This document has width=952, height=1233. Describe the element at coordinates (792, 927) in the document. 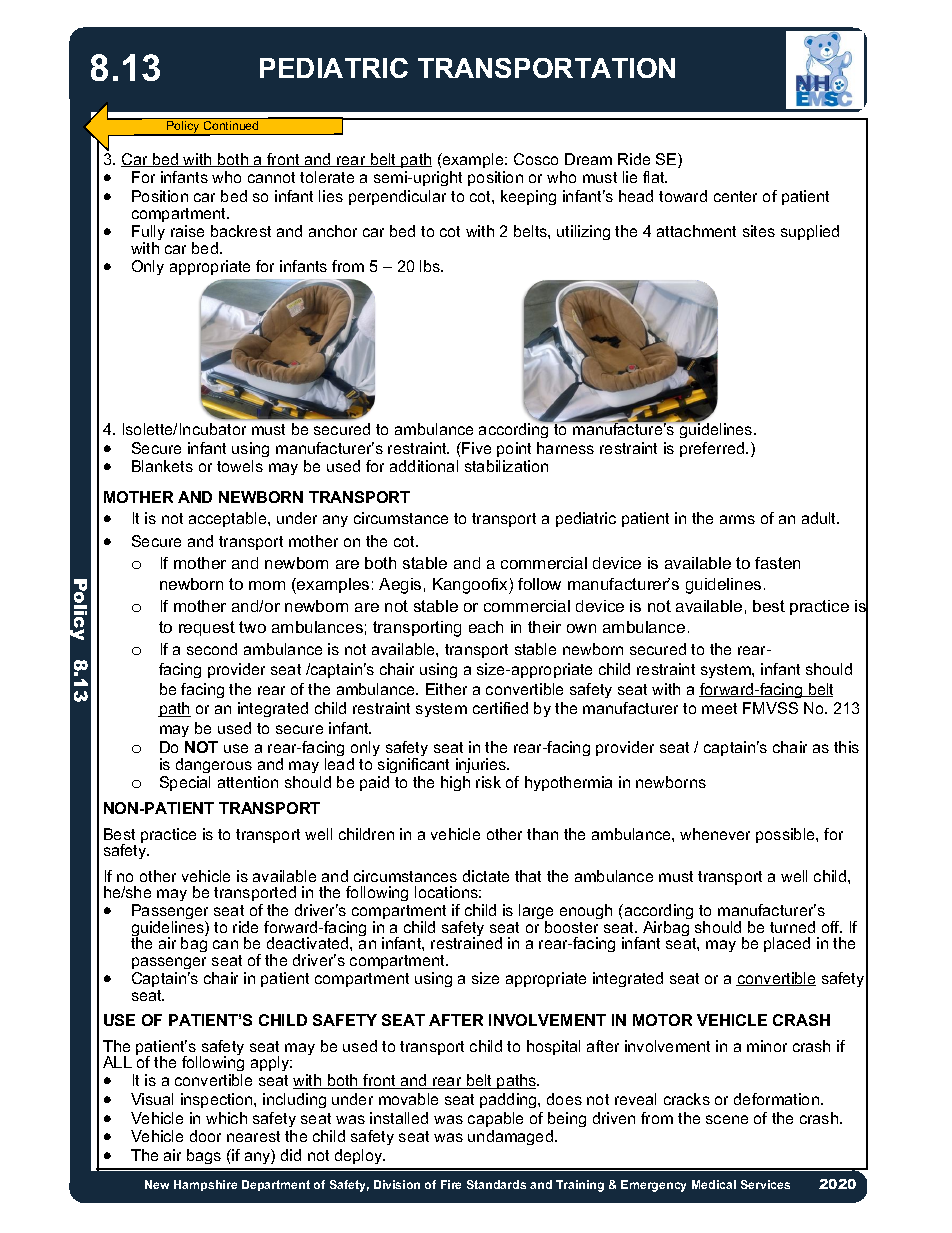

I see `turned` at that location.
